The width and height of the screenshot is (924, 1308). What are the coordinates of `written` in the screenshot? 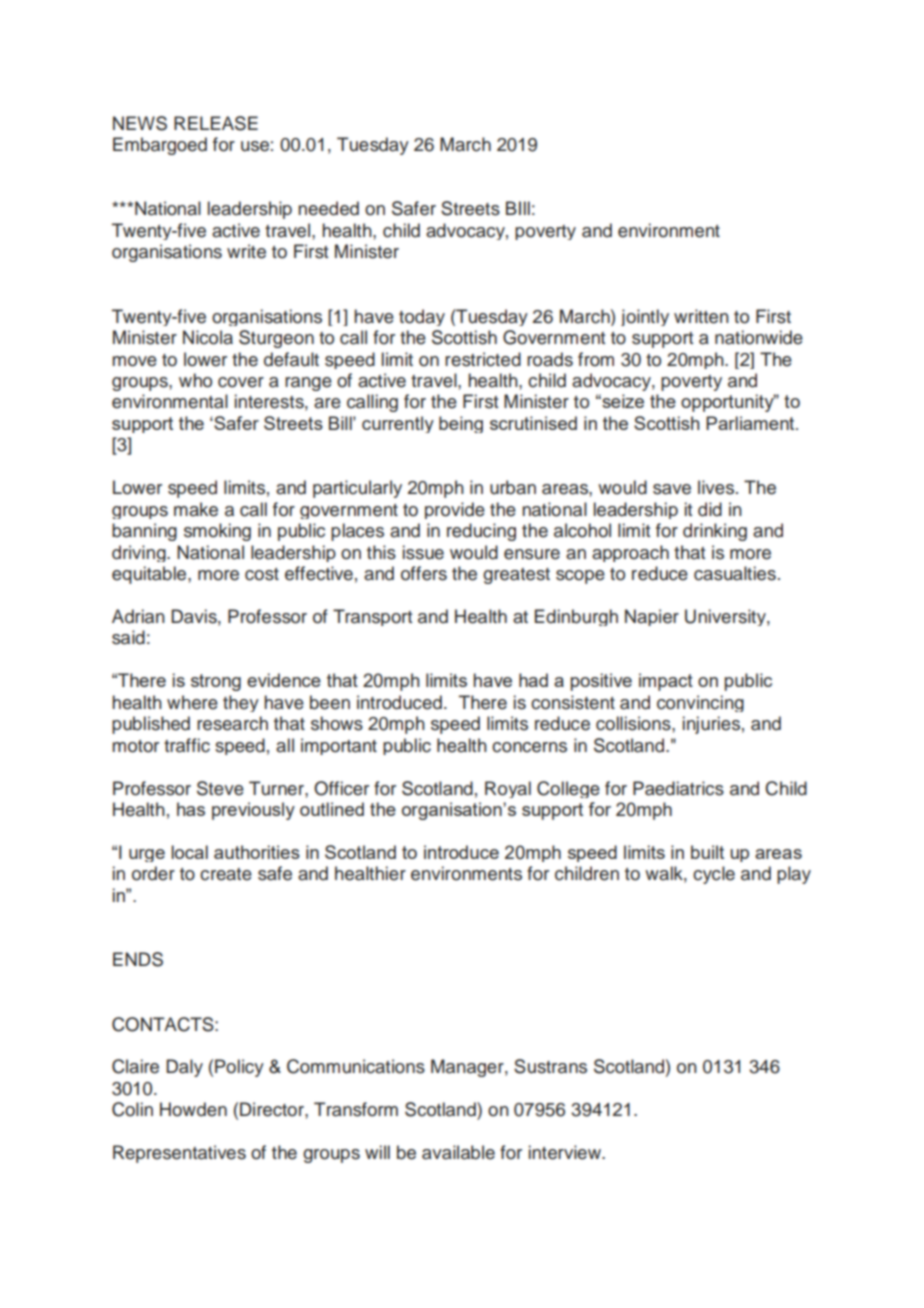 It's located at (701, 316).
